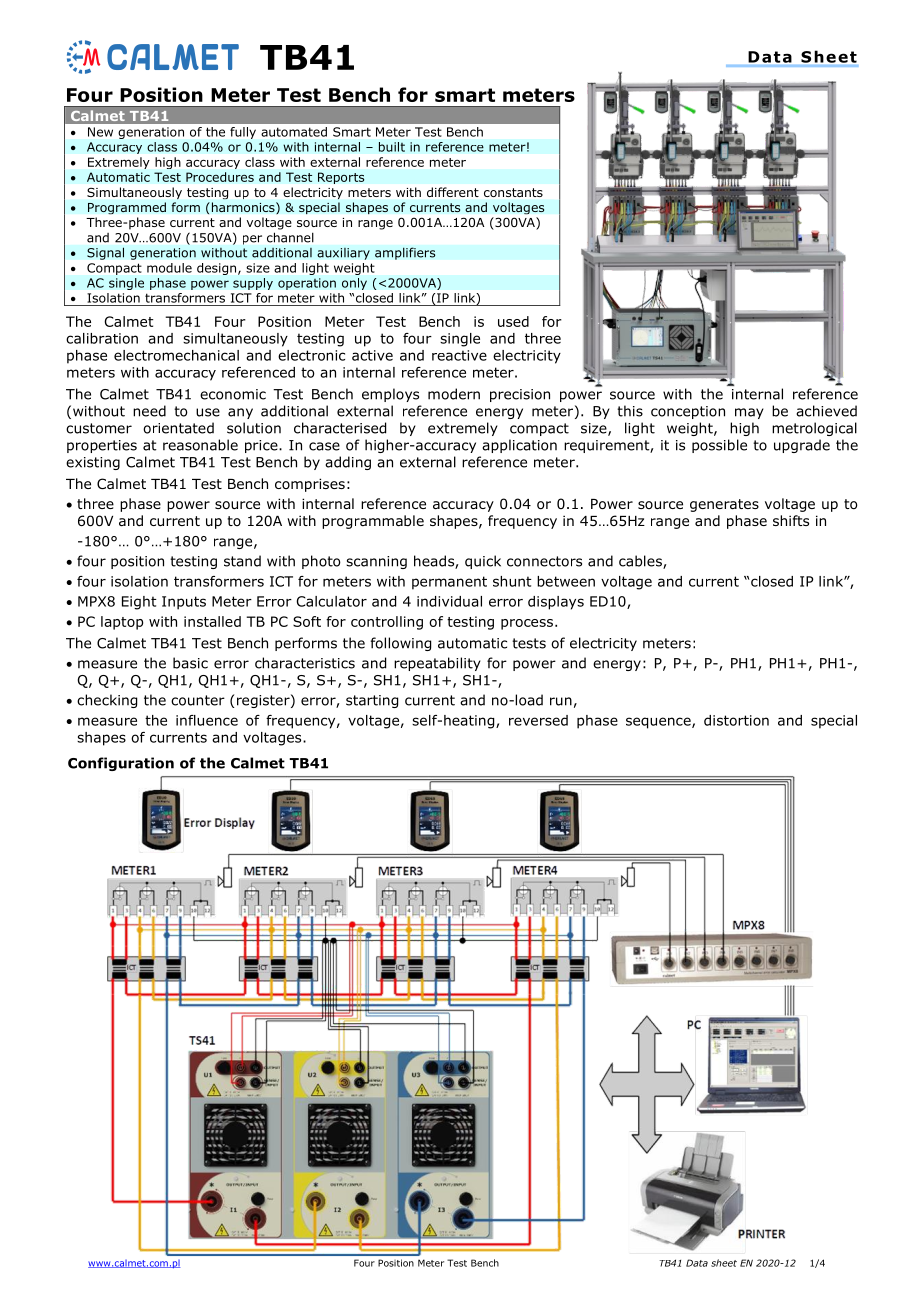  What do you see at coordinates (749, 413) in the image?
I see `may` at bounding box center [749, 413].
